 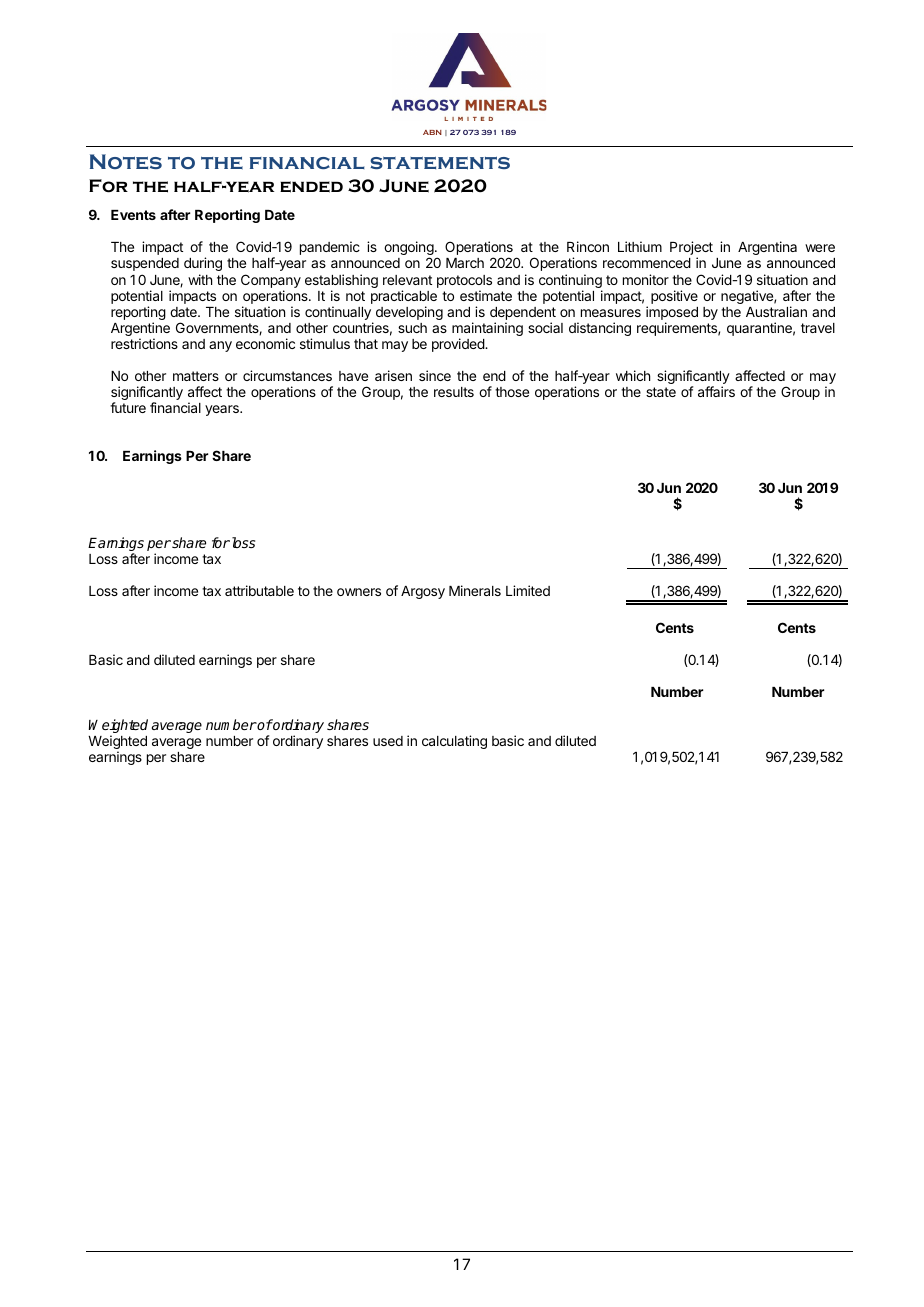 What do you see at coordinates (454, 742) in the document?
I see `calculating` at bounding box center [454, 742].
